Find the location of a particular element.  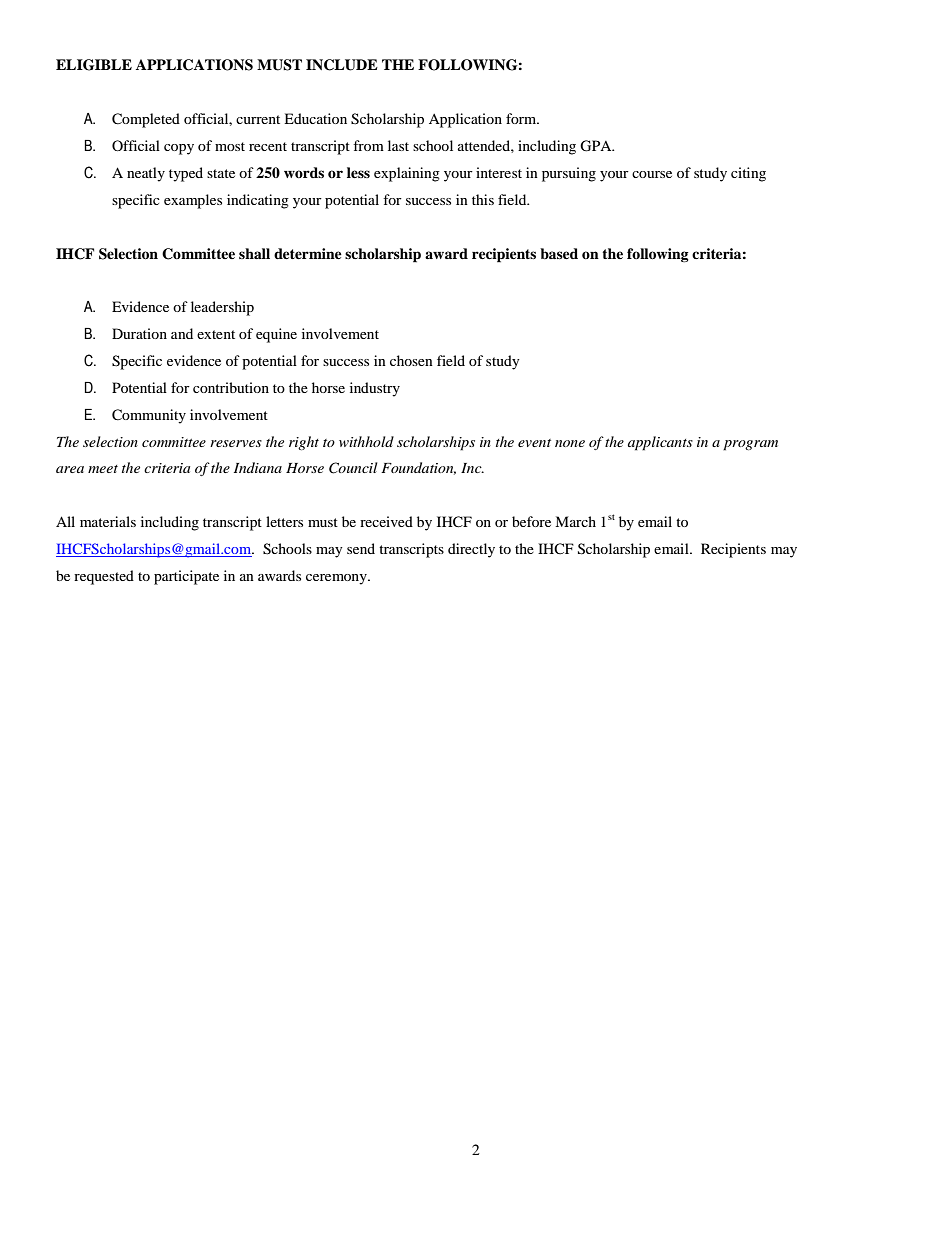

based is located at coordinates (559, 253).
